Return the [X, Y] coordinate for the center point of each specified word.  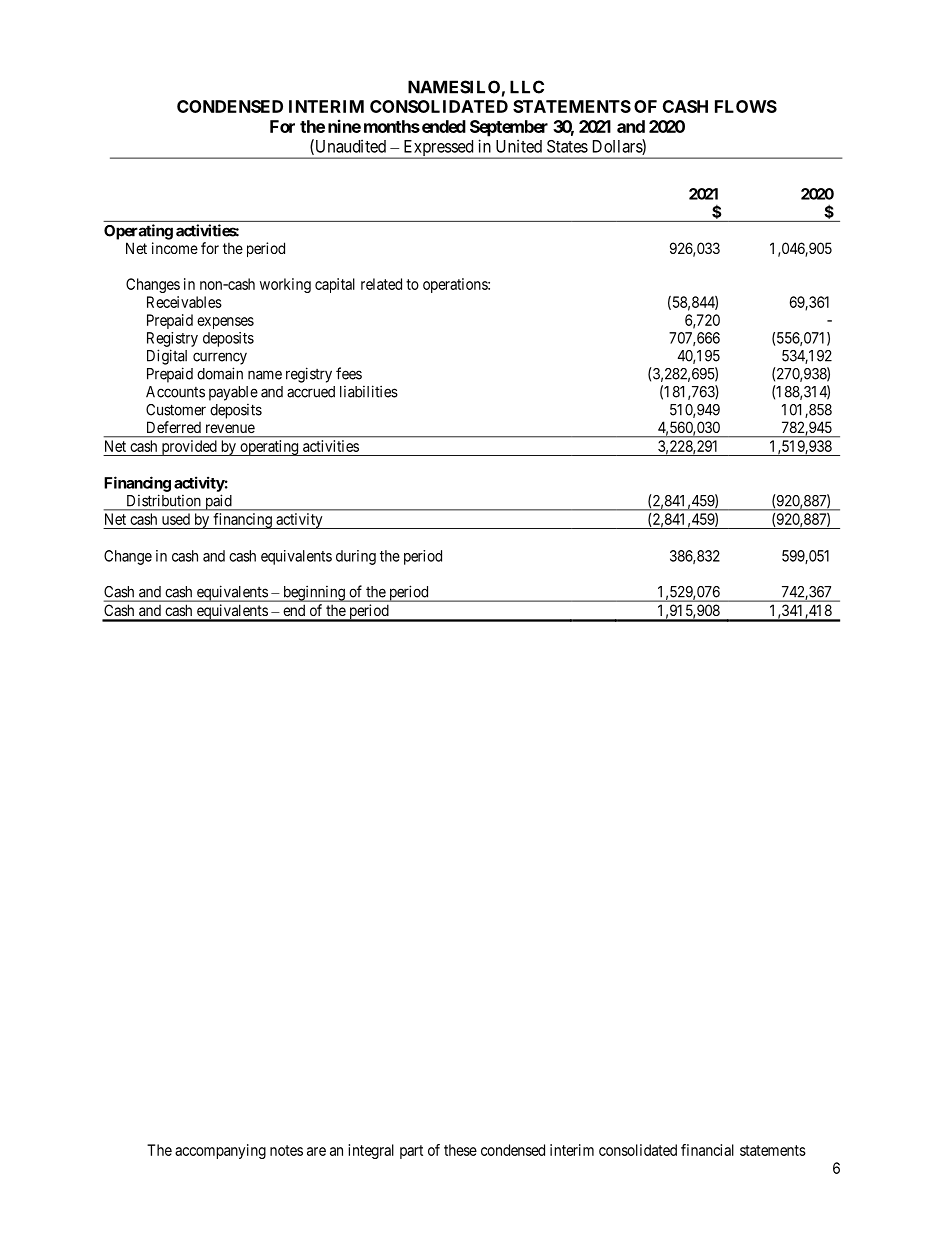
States [567, 146]
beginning [314, 593]
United [519, 146]
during [356, 557]
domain [220, 373]
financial [707, 1150]
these [460, 1150]
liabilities [369, 391]
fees [349, 373]
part [411, 1152]
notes [286, 1150]
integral [371, 1151]
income [175, 248]
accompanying [220, 1151]
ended [442, 126]
